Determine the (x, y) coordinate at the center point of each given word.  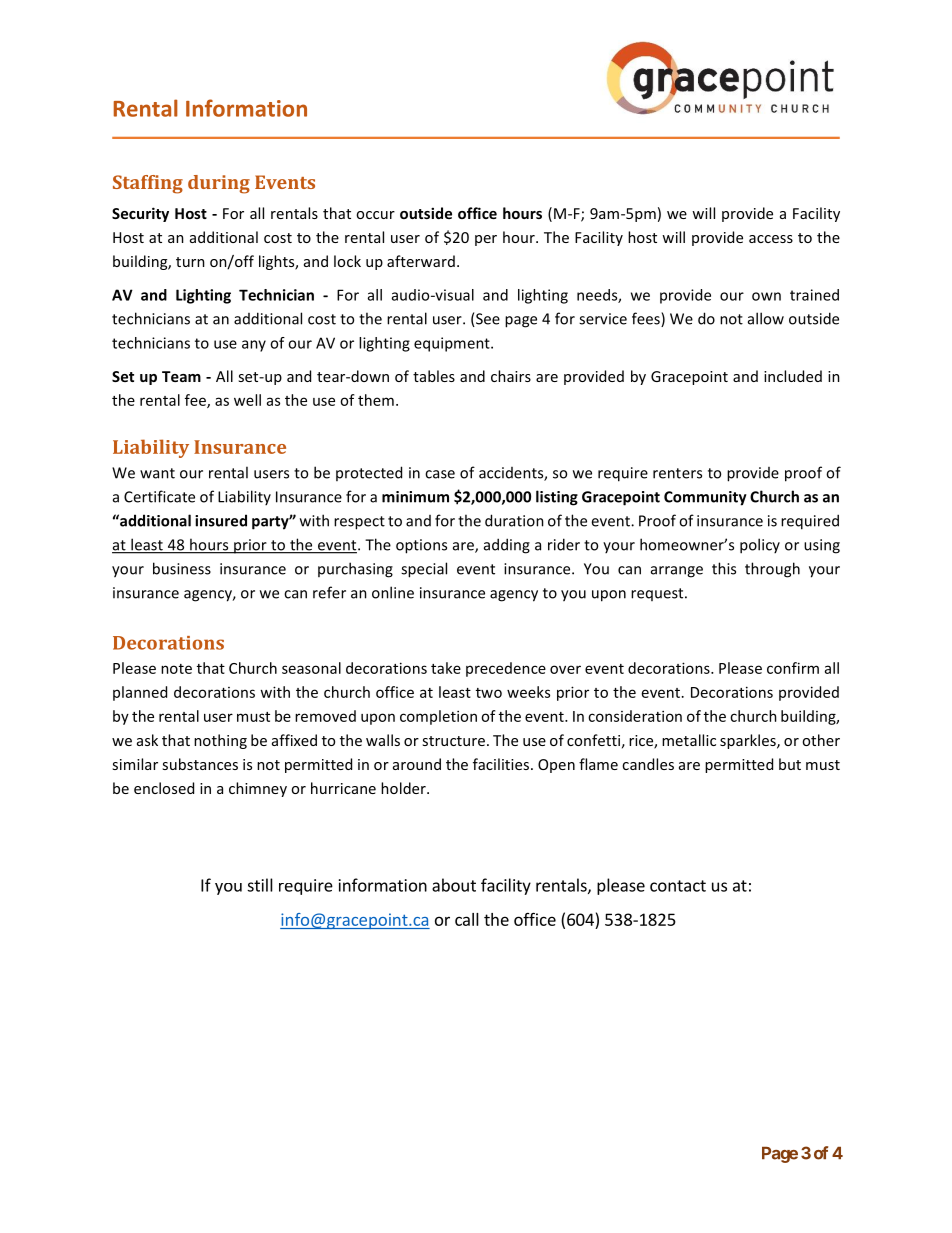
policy (760, 546)
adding (507, 546)
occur (375, 215)
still (260, 885)
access (771, 239)
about (454, 885)
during (219, 184)
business (182, 568)
